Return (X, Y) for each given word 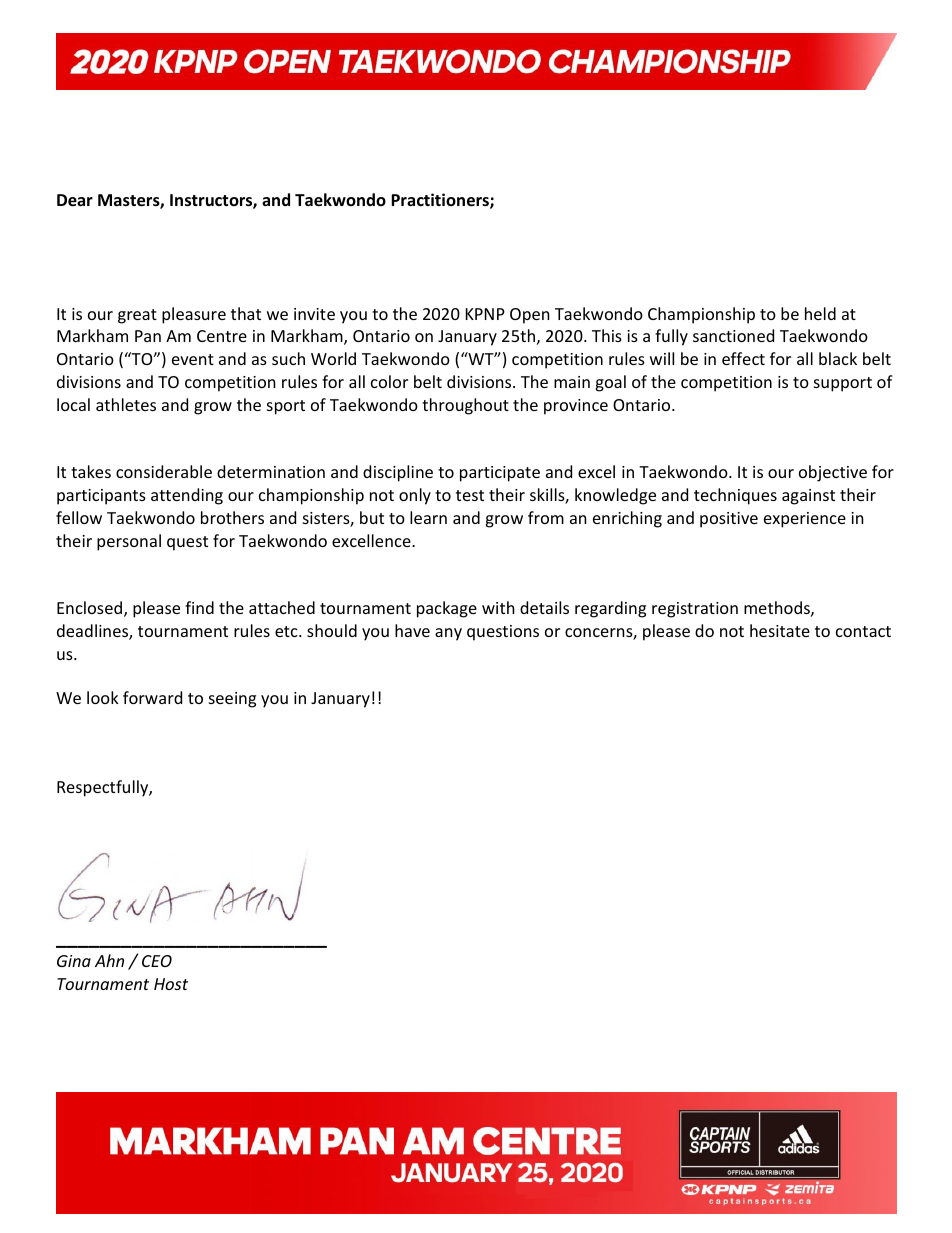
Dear (75, 200)
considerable (164, 471)
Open (530, 316)
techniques (735, 496)
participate (500, 474)
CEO (157, 961)
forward (152, 697)
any (448, 634)
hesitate (780, 630)
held (820, 313)
